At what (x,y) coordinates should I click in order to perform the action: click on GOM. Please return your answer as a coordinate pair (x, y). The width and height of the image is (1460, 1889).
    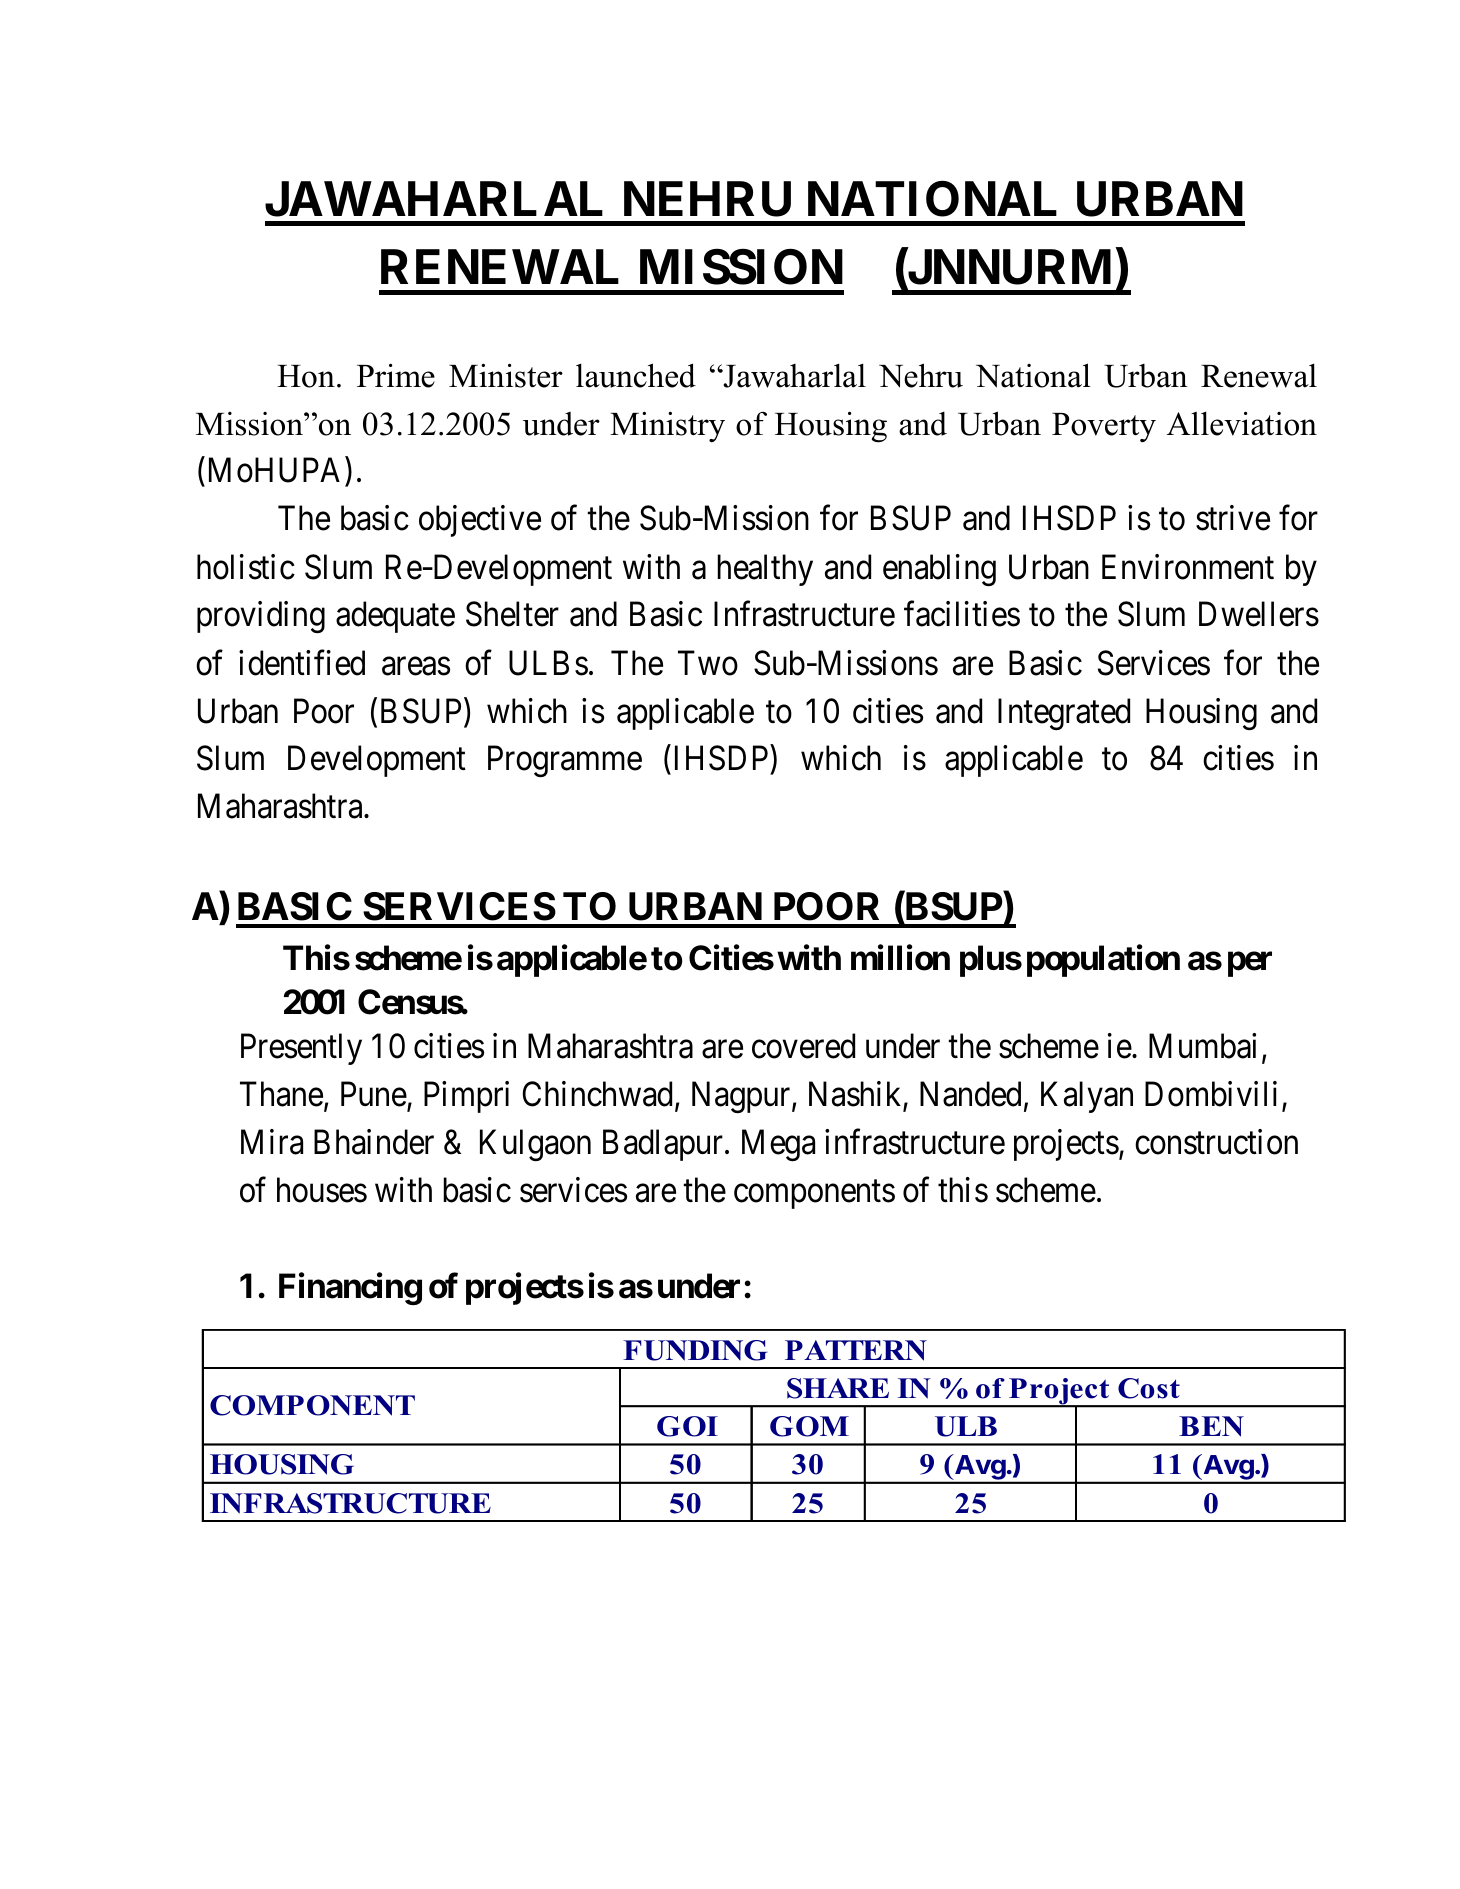
    Looking at the image, I should click on (809, 1426).
